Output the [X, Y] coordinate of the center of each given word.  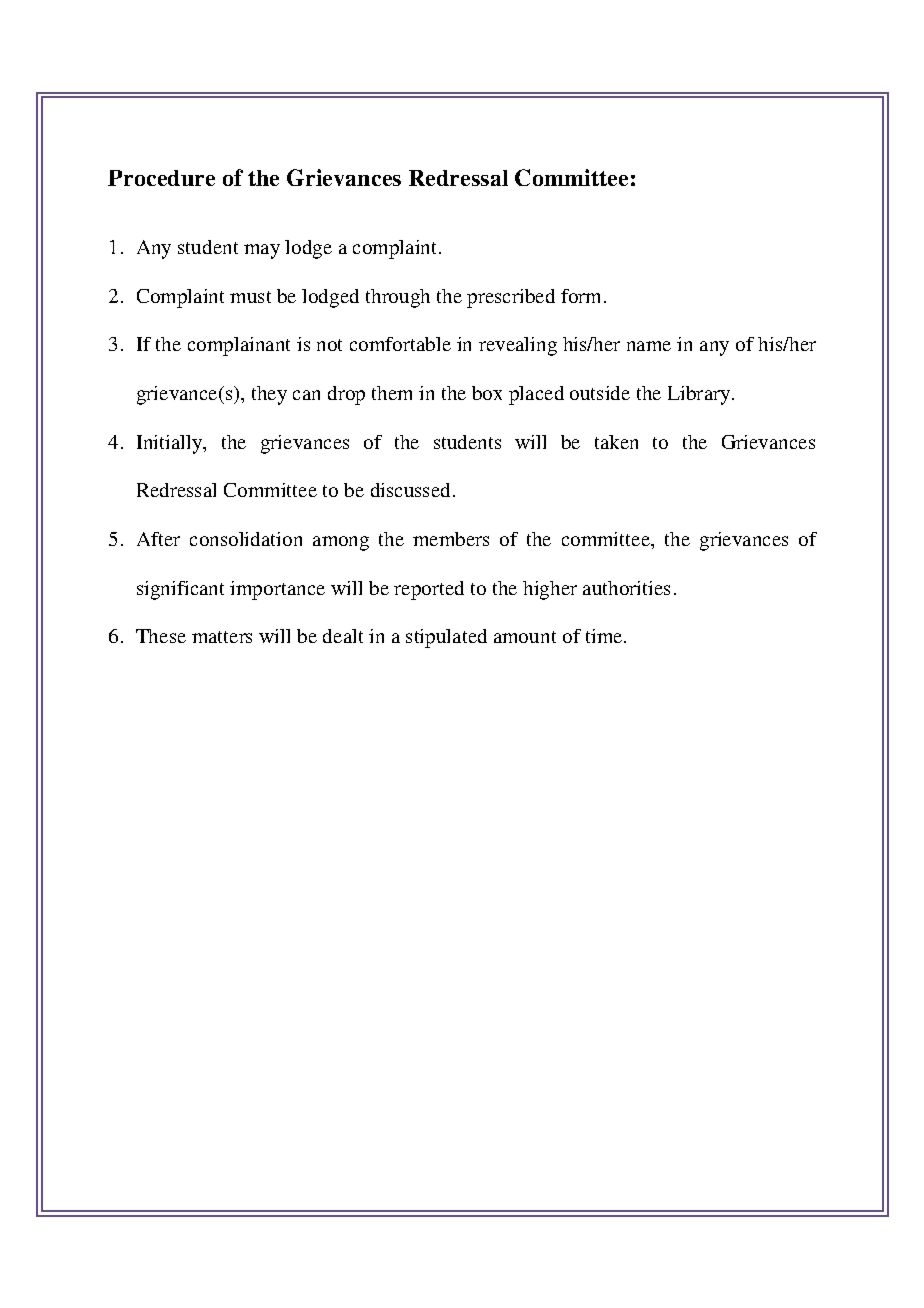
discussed [410, 490]
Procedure [161, 178]
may [262, 251]
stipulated [446, 638]
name [649, 346]
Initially [171, 444]
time [605, 636]
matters [222, 637]
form [583, 296]
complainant [239, 346]
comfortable [400, 344]
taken [616, 442]
